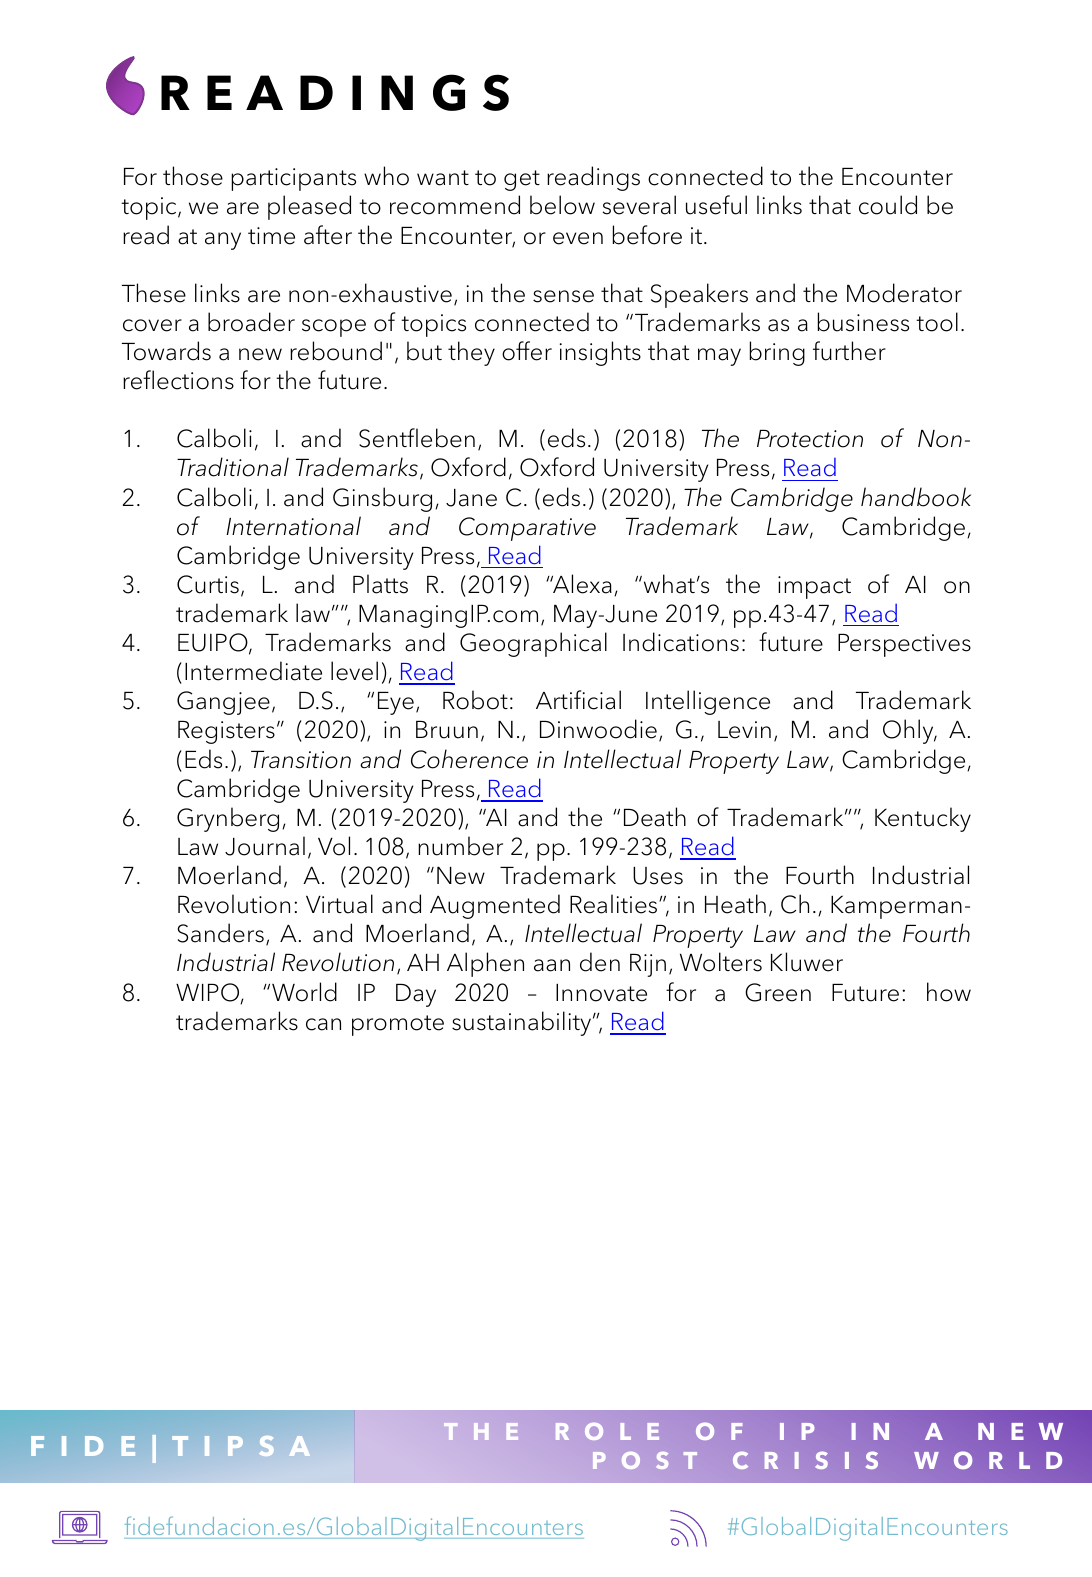  What do you see at coordinates (208, 584) in the page?
I see `Curtis` at bounding box center [208, 584].
